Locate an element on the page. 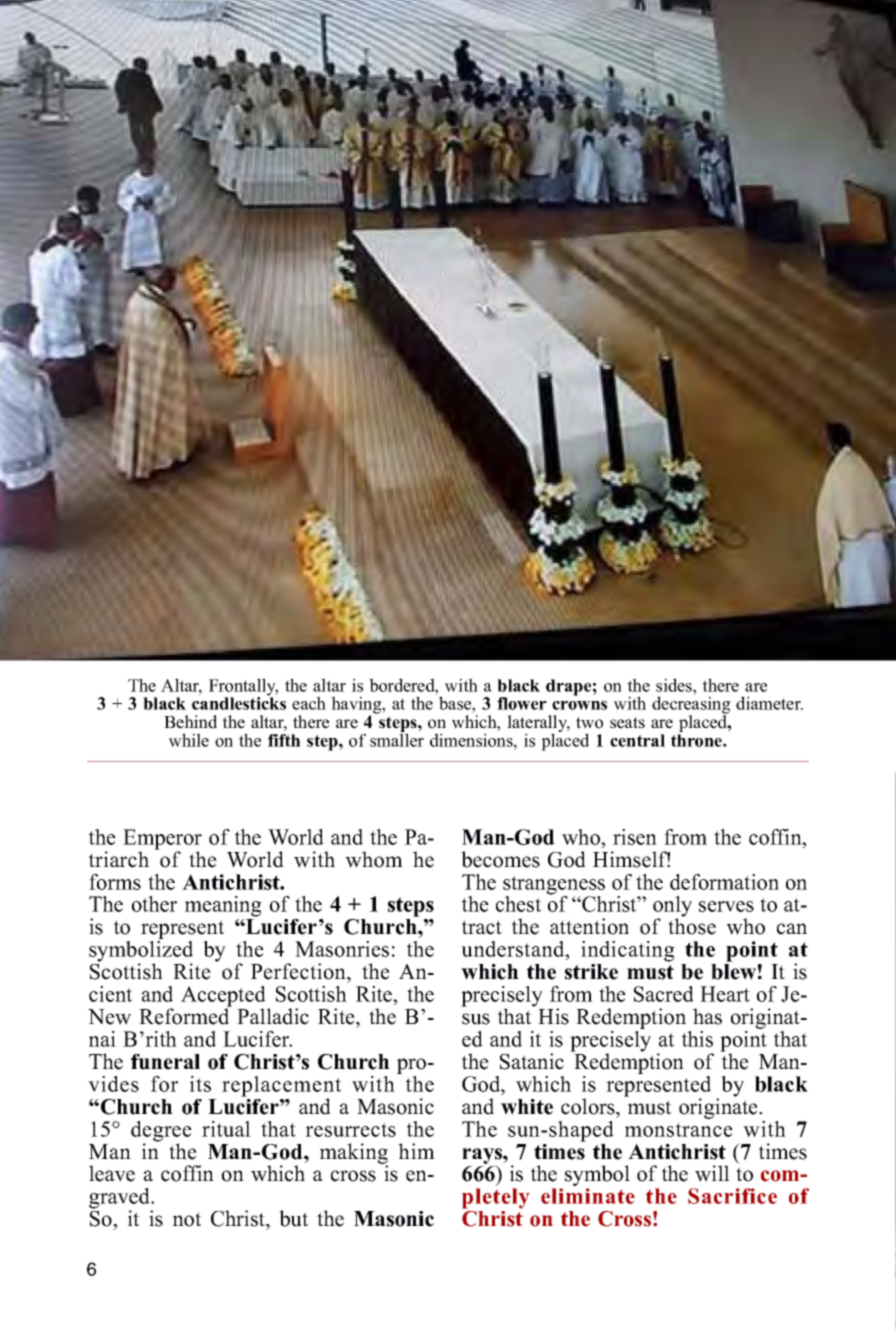  understand is located at coordinates (514, 949).
